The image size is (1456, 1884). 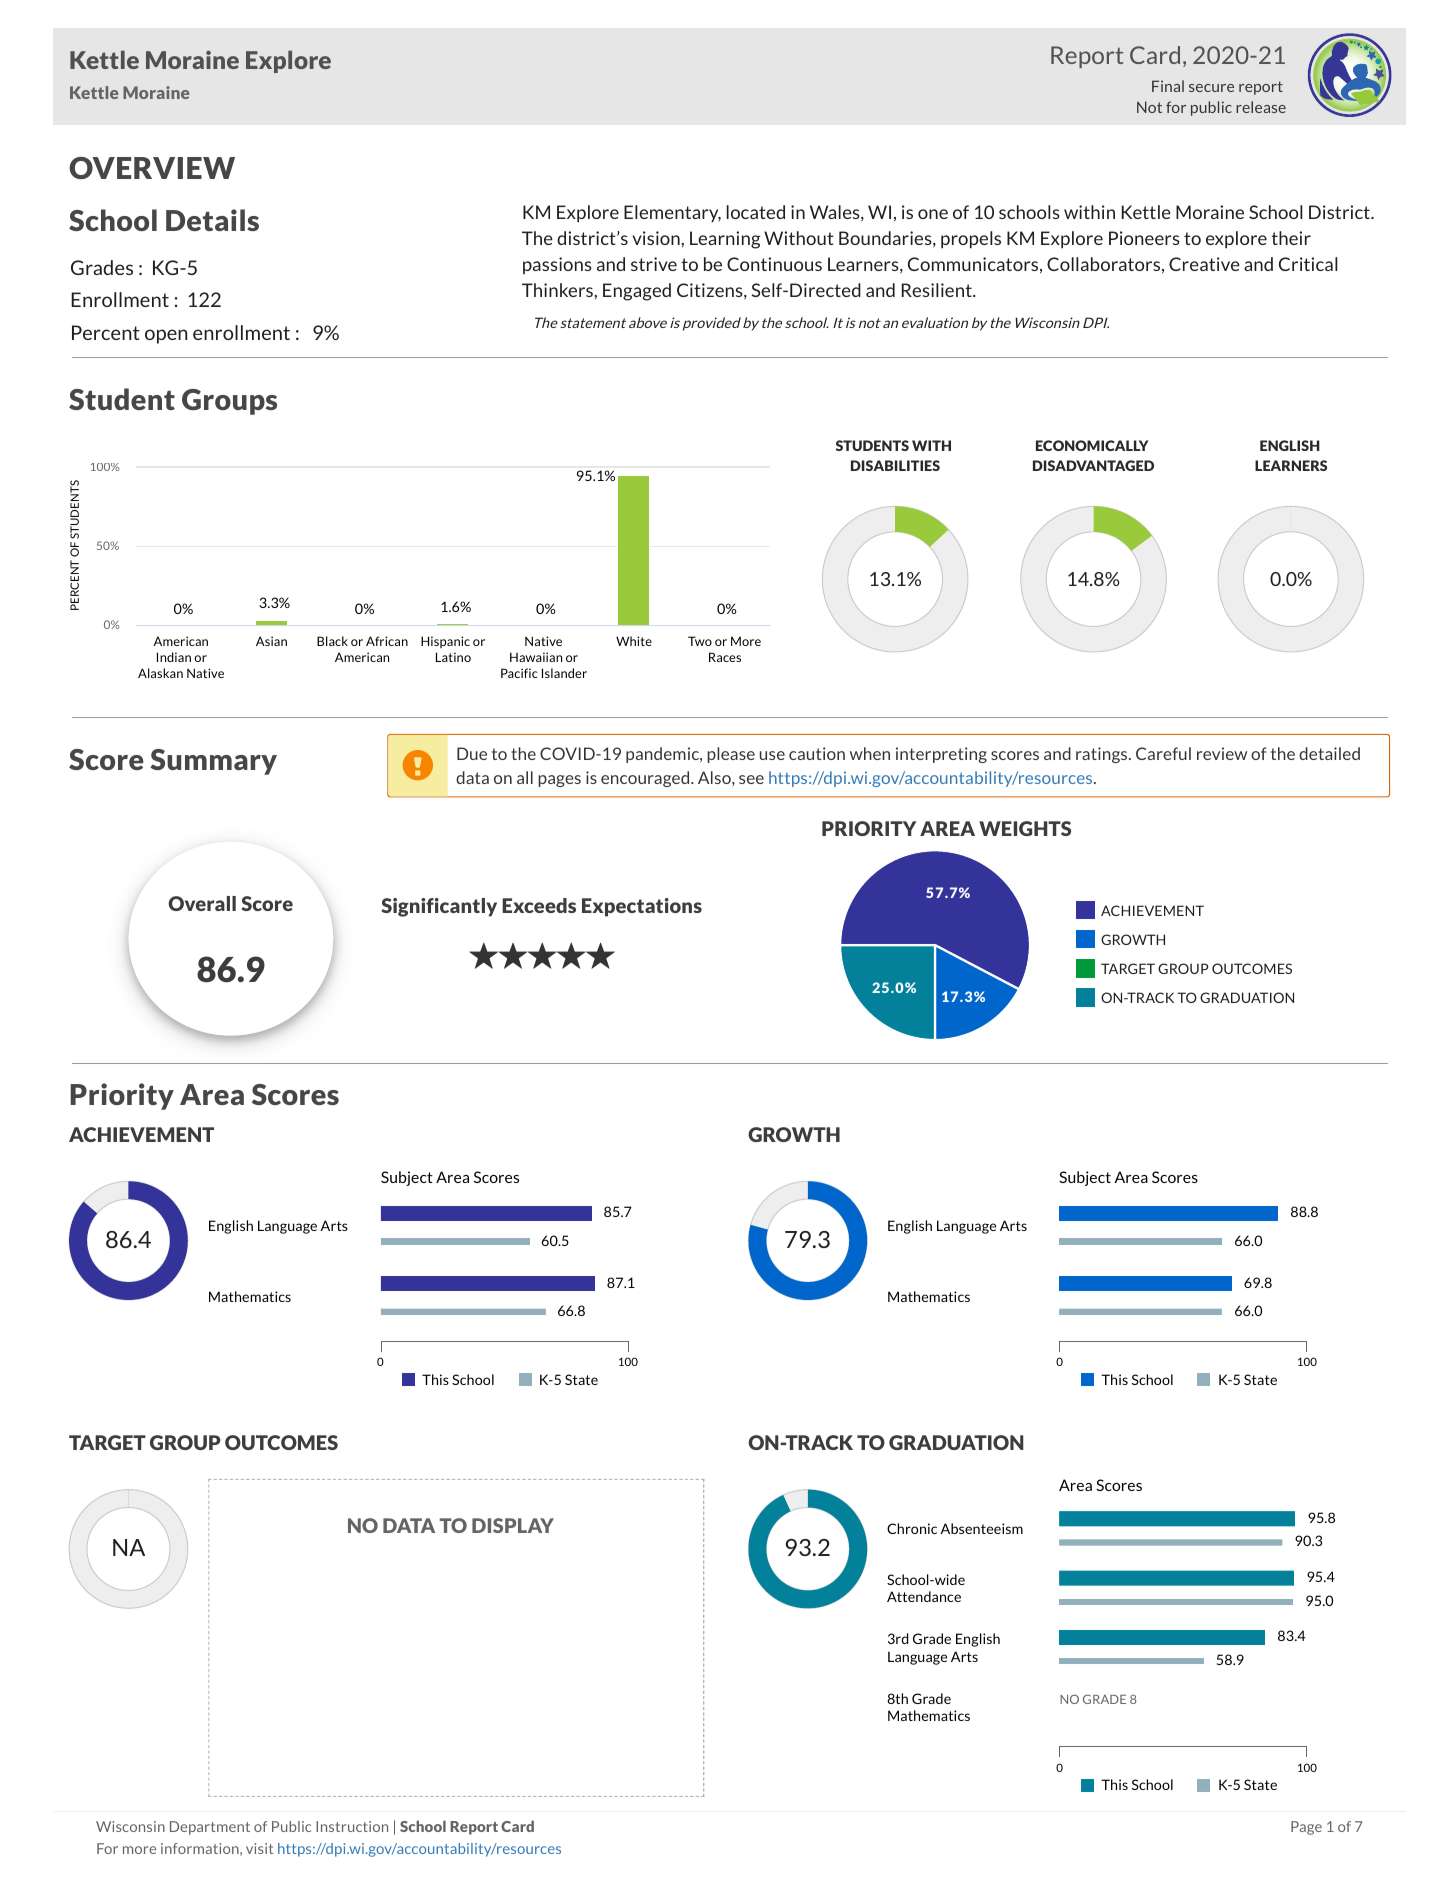 What do you see at coordinates (642, 907) in the screenshot?
I see `Expectations` at bounding box center [642, 907].
